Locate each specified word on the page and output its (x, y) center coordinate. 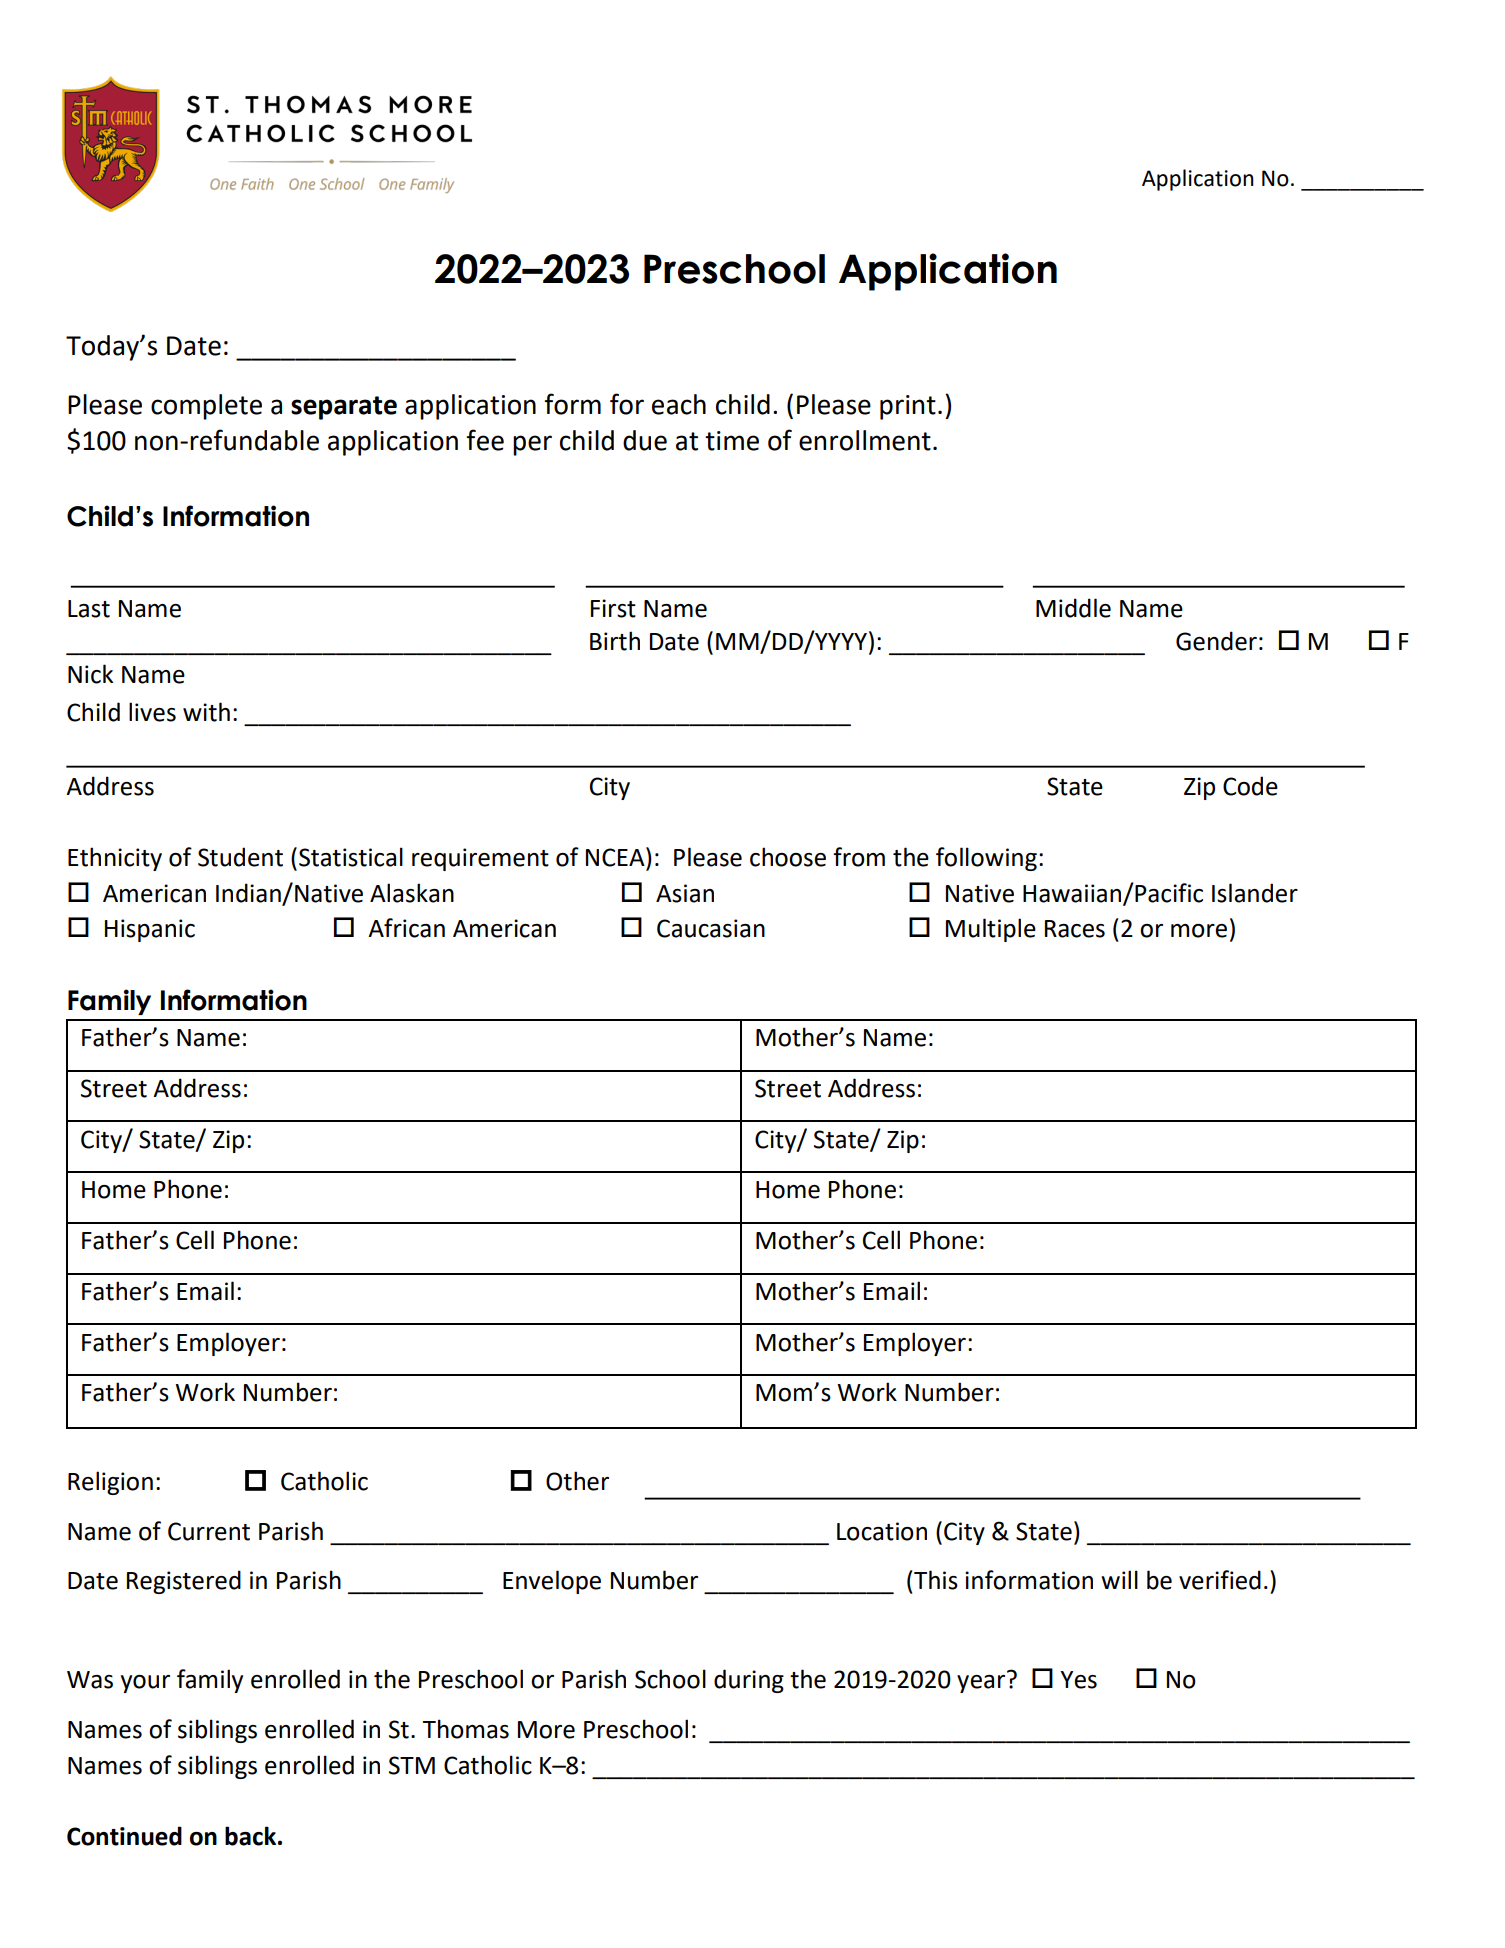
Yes (1078, 1680)
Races (1075, 929)
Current (209, 1531)
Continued (124, 1836)
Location (882, 1531)
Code (1250, 786)
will (1119, 1579)
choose (788, 857)
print (908, 407)
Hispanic (150, 930)
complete (206, 407)
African (406, 928)
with (206, 712)
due (645, 440)
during (749, 1681)
